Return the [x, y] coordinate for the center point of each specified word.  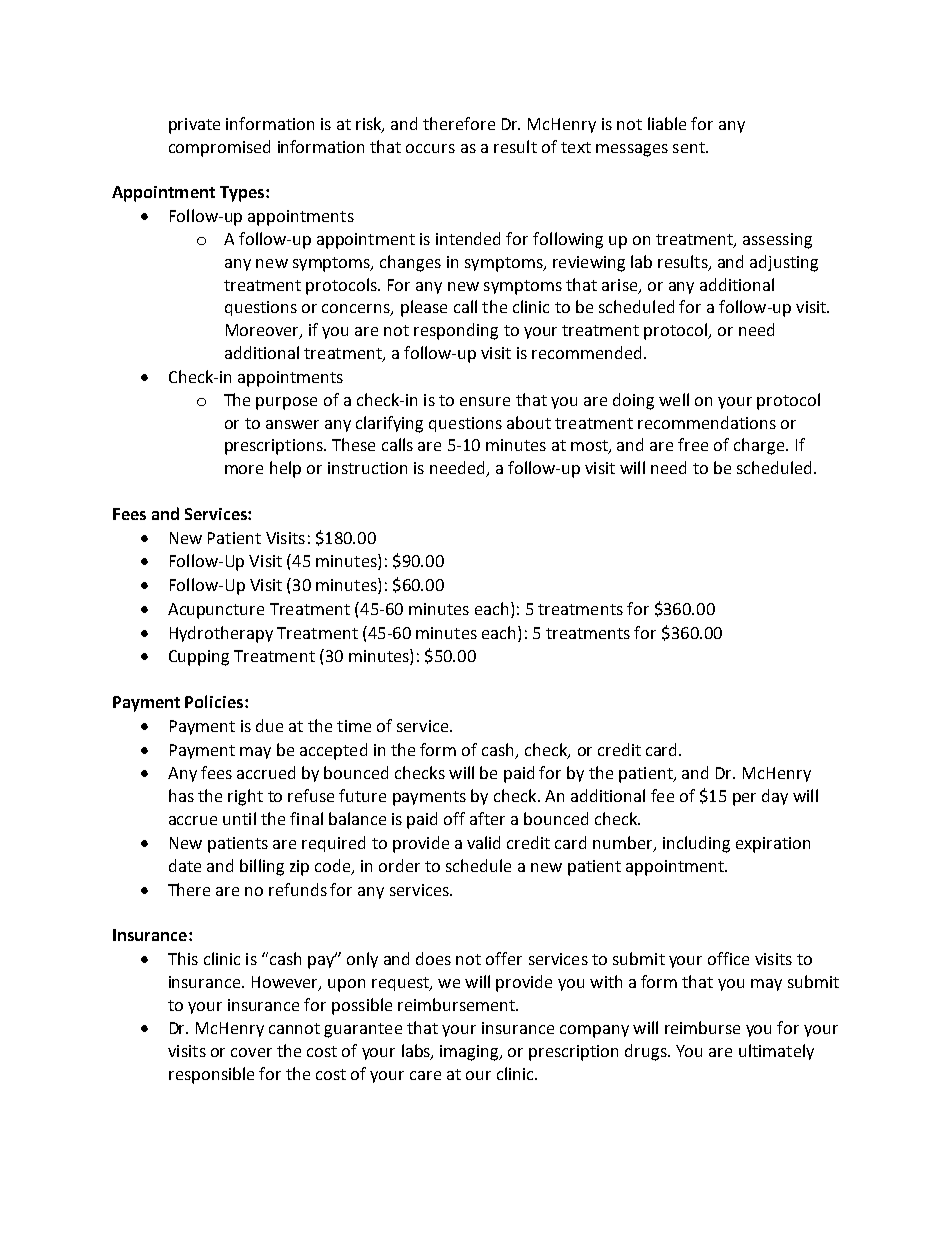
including [696, 844]
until [239, 818]
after [487, 818]
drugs [647, 1052]
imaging [470, 1053]
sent [690, 147]
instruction [367, 468]
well [674, 399]
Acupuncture [216, 611]
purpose [286, 403]
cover [251, 1052]
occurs [430, 148]
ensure [485, 401]
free [693, 444]
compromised [219, 148]
